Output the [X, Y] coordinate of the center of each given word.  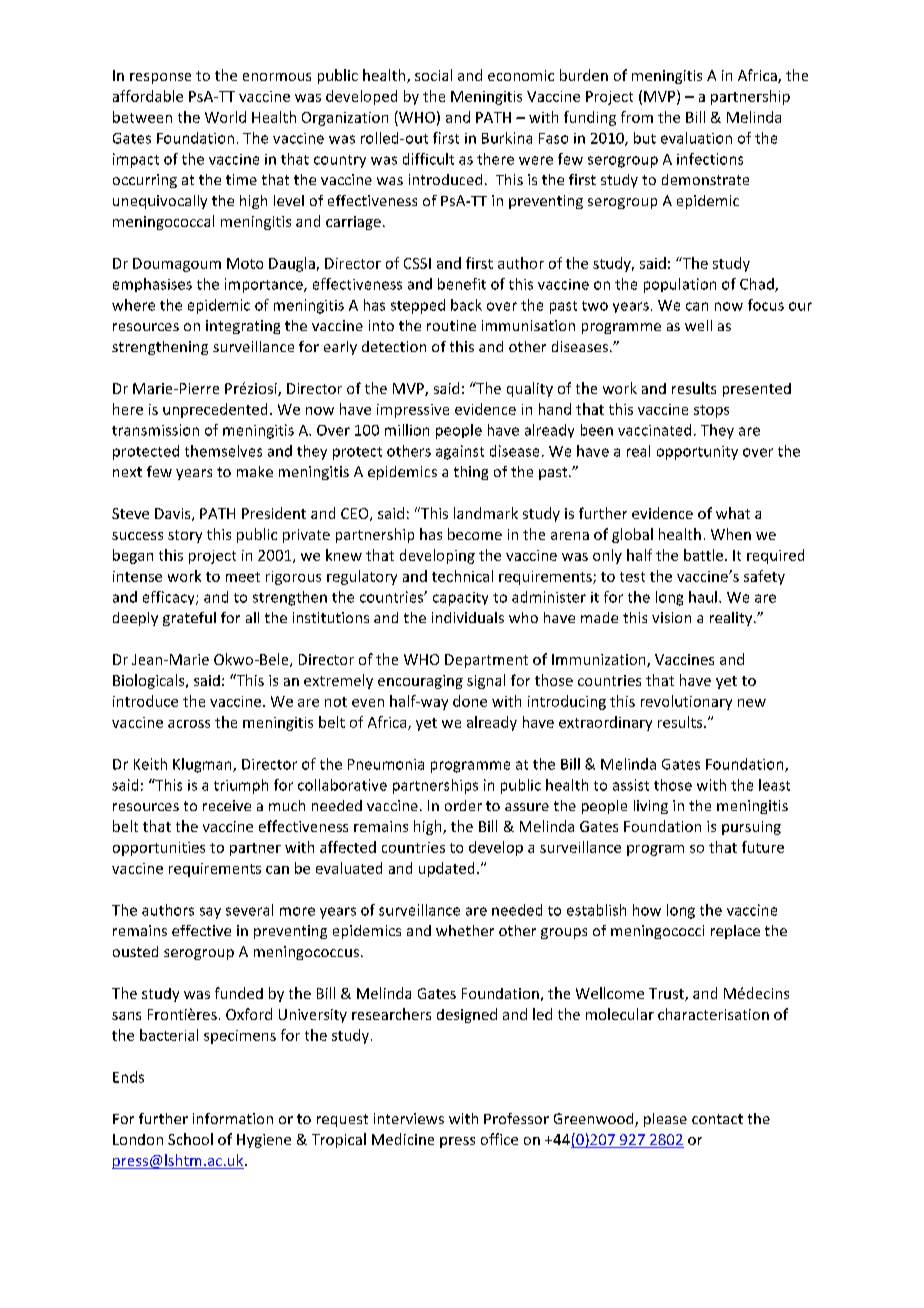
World [225, 117]
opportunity [697, 453]
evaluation [696, 138]
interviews [409, 1118]
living [651, 807]
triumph [241, 786]
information [233, 1118]
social [433, 75]
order [463, 805]
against [460, 452]
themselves [223, 451]
